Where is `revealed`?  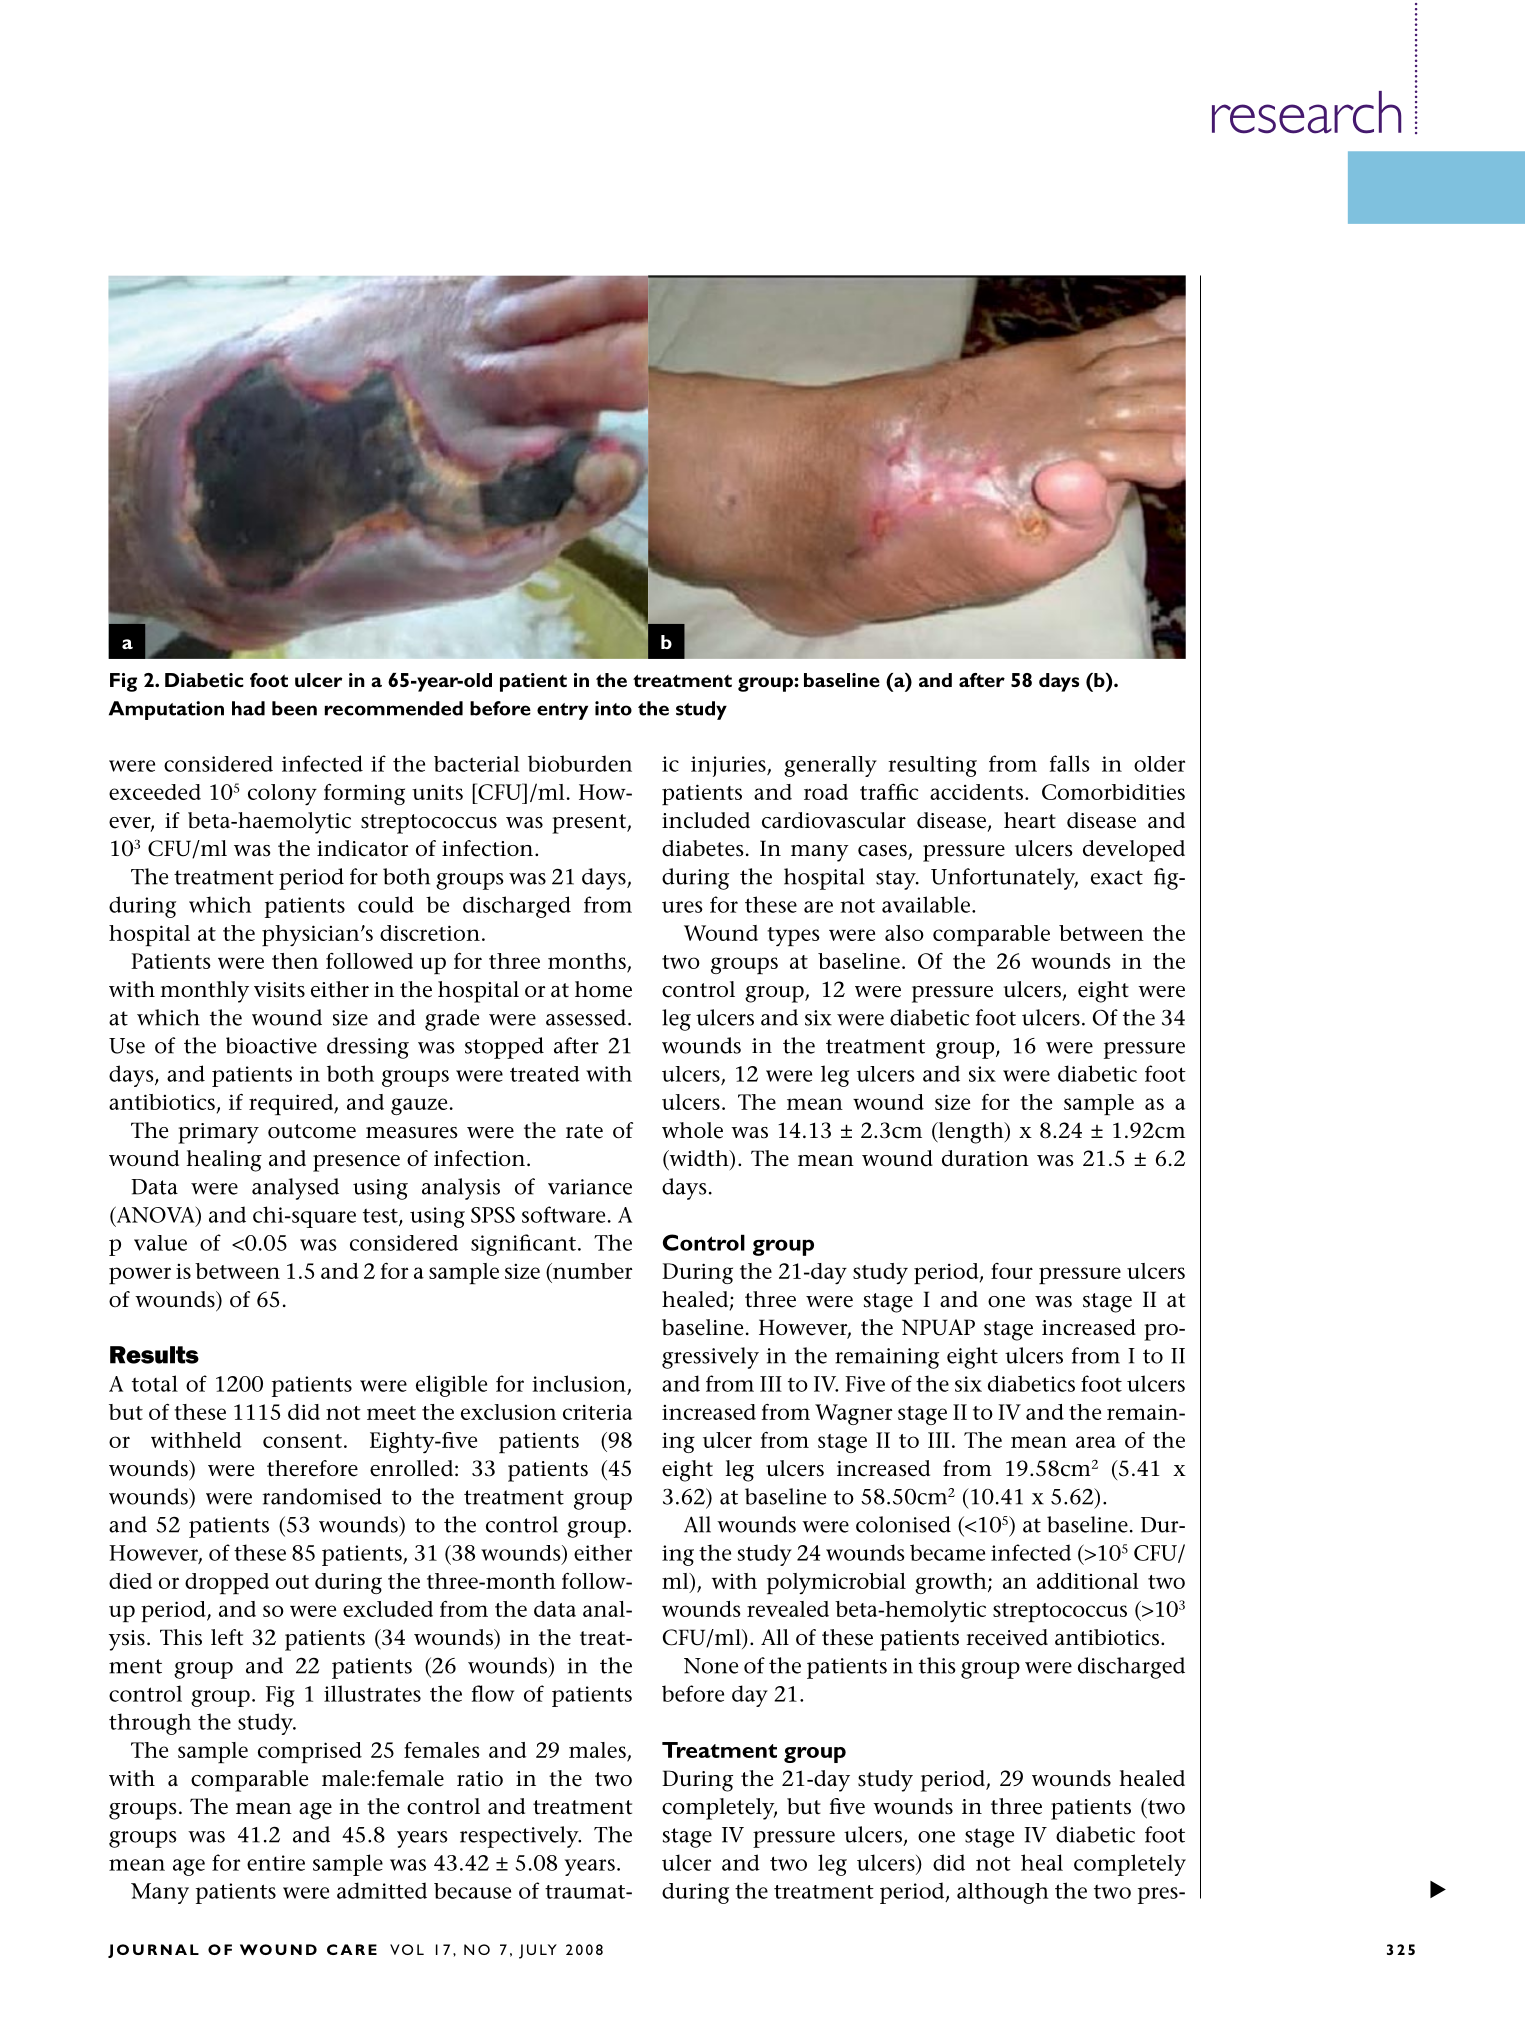
revealed is located at coordinates (788, 1609).
